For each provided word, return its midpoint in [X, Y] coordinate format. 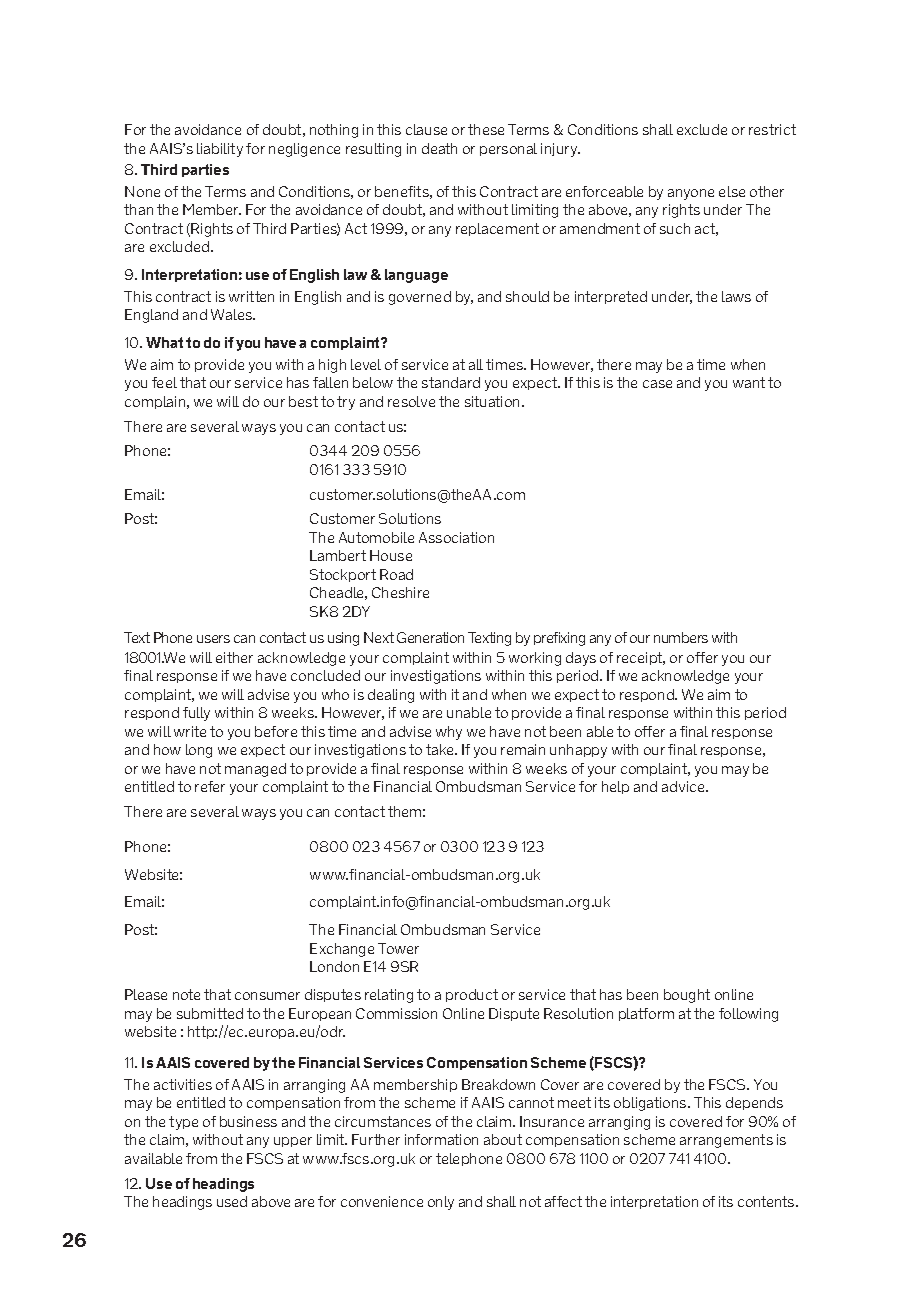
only [441, 1203]
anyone [691, 194]
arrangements [726, 1141]
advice [684, 786]
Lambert [338, 555]
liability [220, 150]
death [439, 148]
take [441, 749]
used [232, 1201]
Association [456, 537]
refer [210, 786]
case [657, 384]
